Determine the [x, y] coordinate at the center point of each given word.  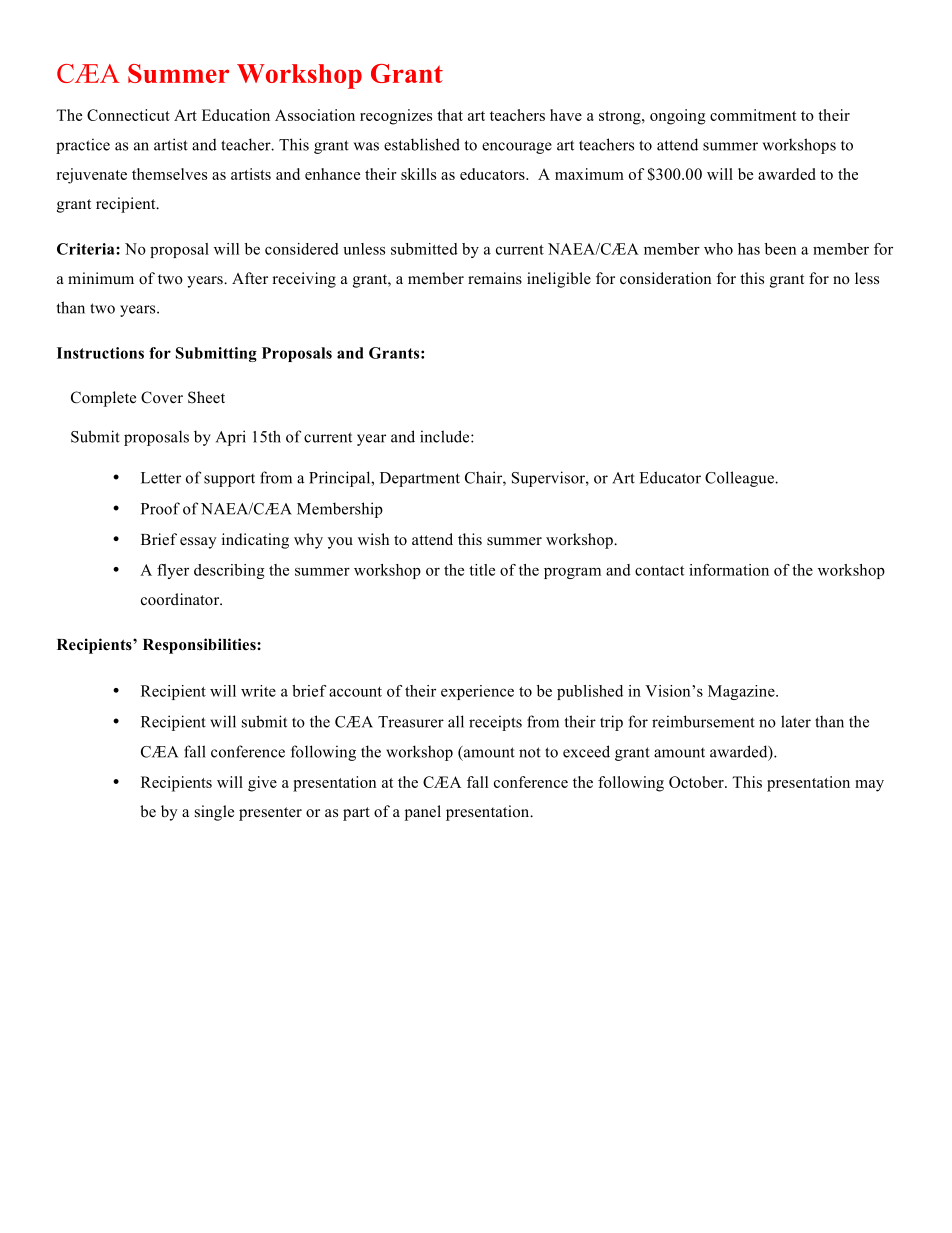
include [446, 436]
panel [423, 813]
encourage [517, 148]
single [214, 813]
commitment [753, 115]
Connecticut [128, 115]
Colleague [740, 479]
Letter [161, 478]
